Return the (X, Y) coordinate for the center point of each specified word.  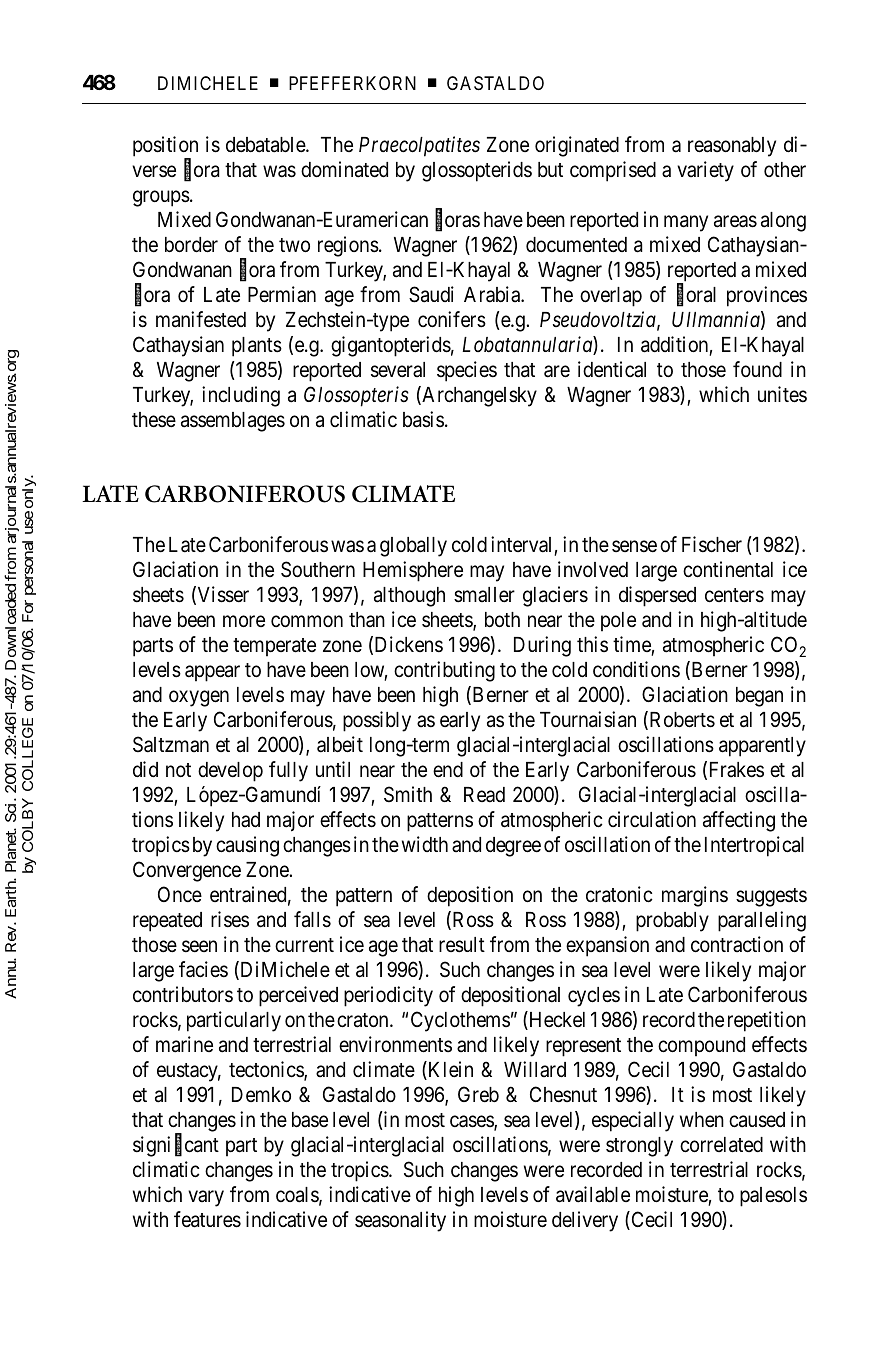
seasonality (400, 1221)
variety (705, 171)
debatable (266, 145)
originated (577, 146)
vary (206, 1198)
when (702, 1120)
